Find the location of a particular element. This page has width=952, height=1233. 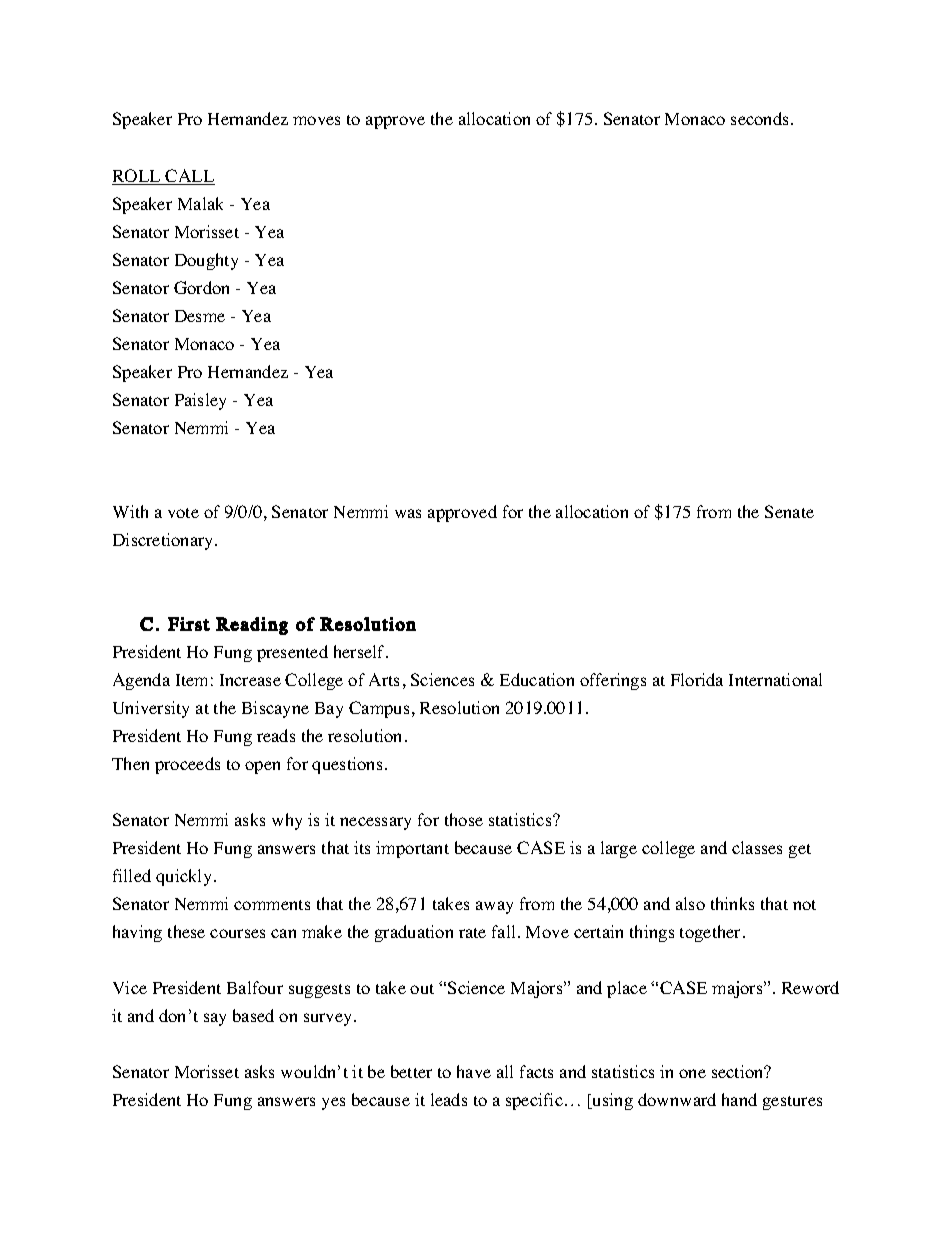

say is located at coordinates (215, 1019).
